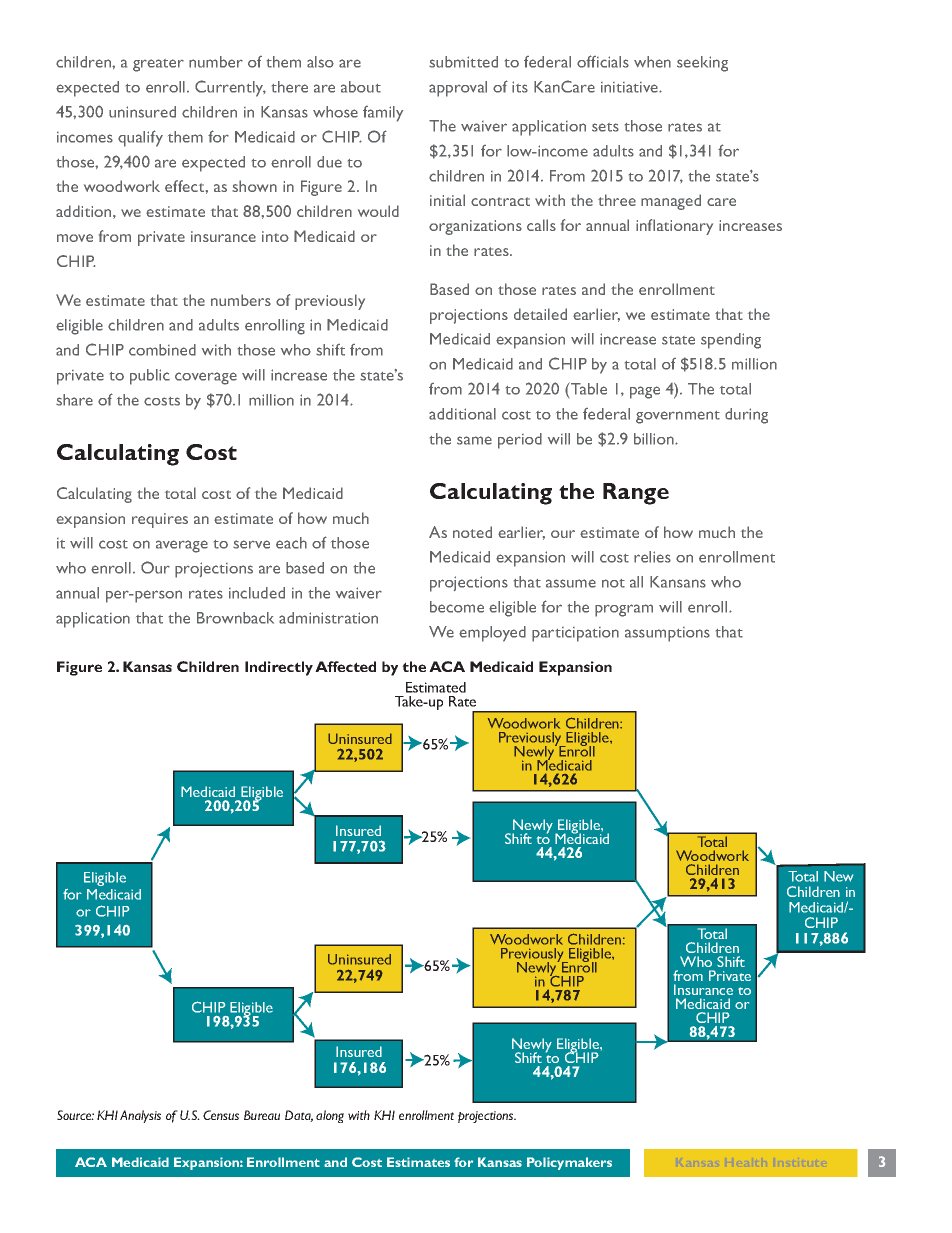 This image has height=1233, width=952. What do you see at coordinates (140, 1116) in the image?
I see `Analysis` at bounding box center [140, 1116].
